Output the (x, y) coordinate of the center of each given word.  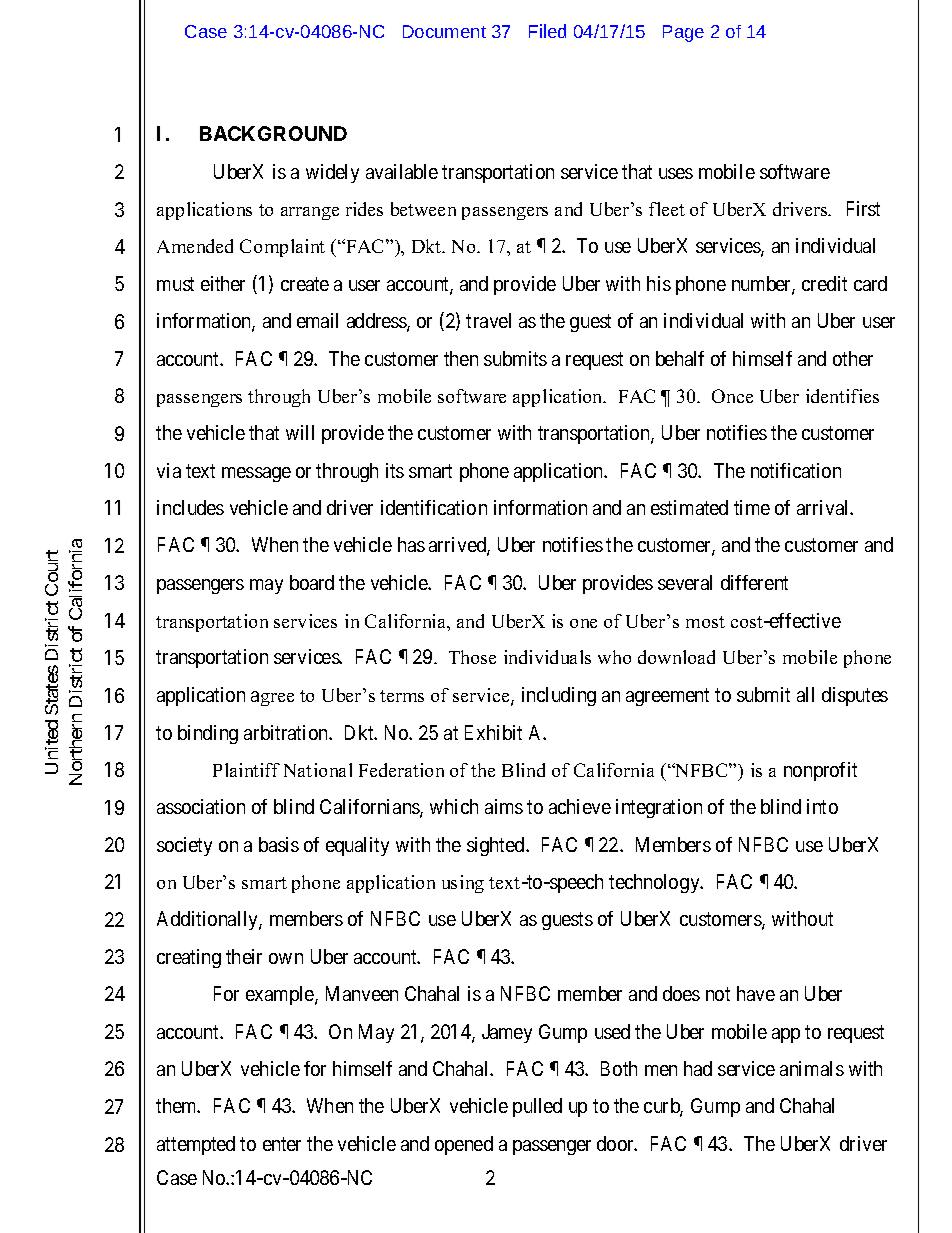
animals (812, 1068)
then (461, 358)
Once (732, 396)
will (300, 432)
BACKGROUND (273, 133)
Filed (547, 31)
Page (683, 33)
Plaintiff (246, 770)
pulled (537, 1107)
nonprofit (820, 771)
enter (282, 1144)
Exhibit (493, 732)
